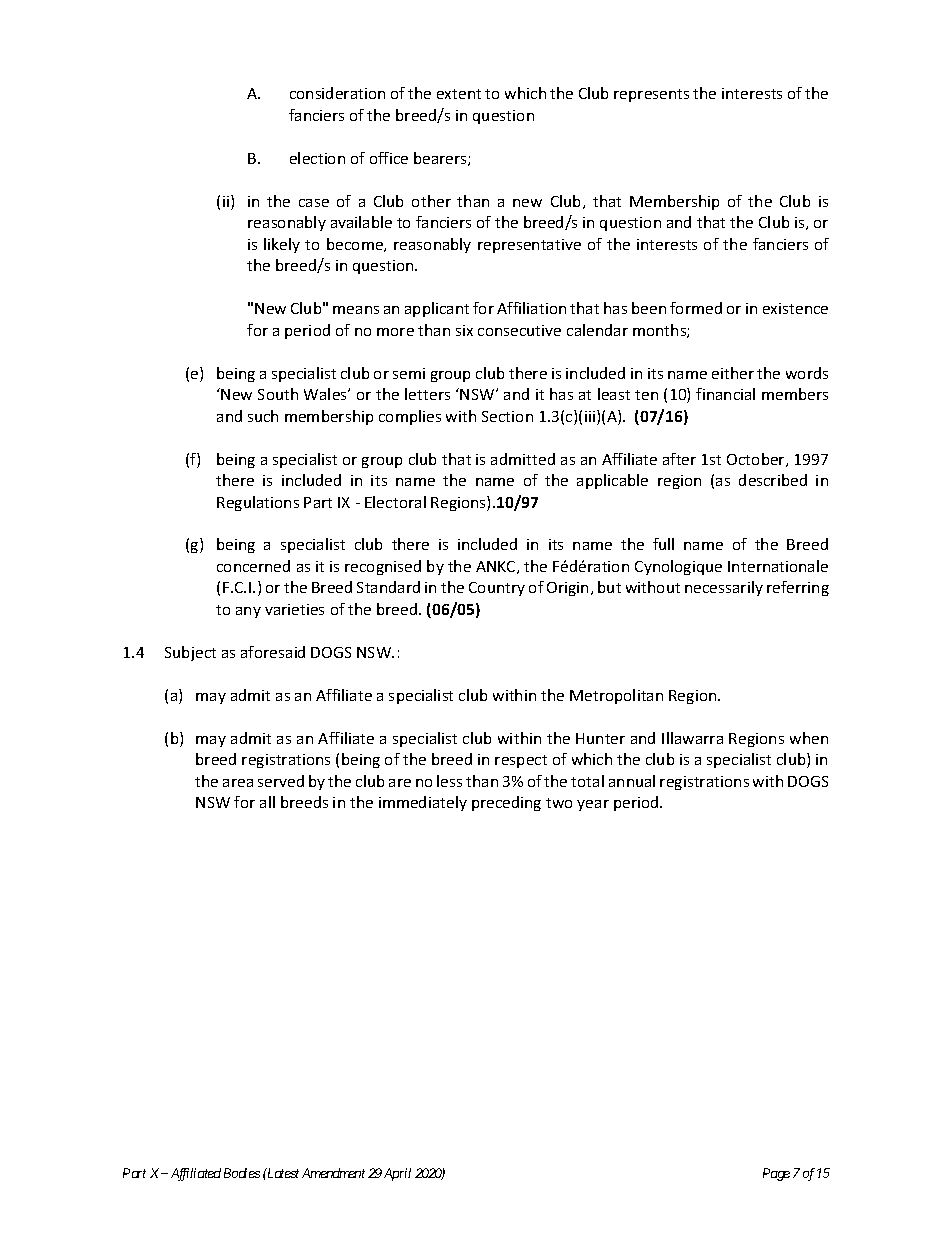  Describe the element at coordinates (242, 1173) in the screenshot. I see `Bodies` at that location.
